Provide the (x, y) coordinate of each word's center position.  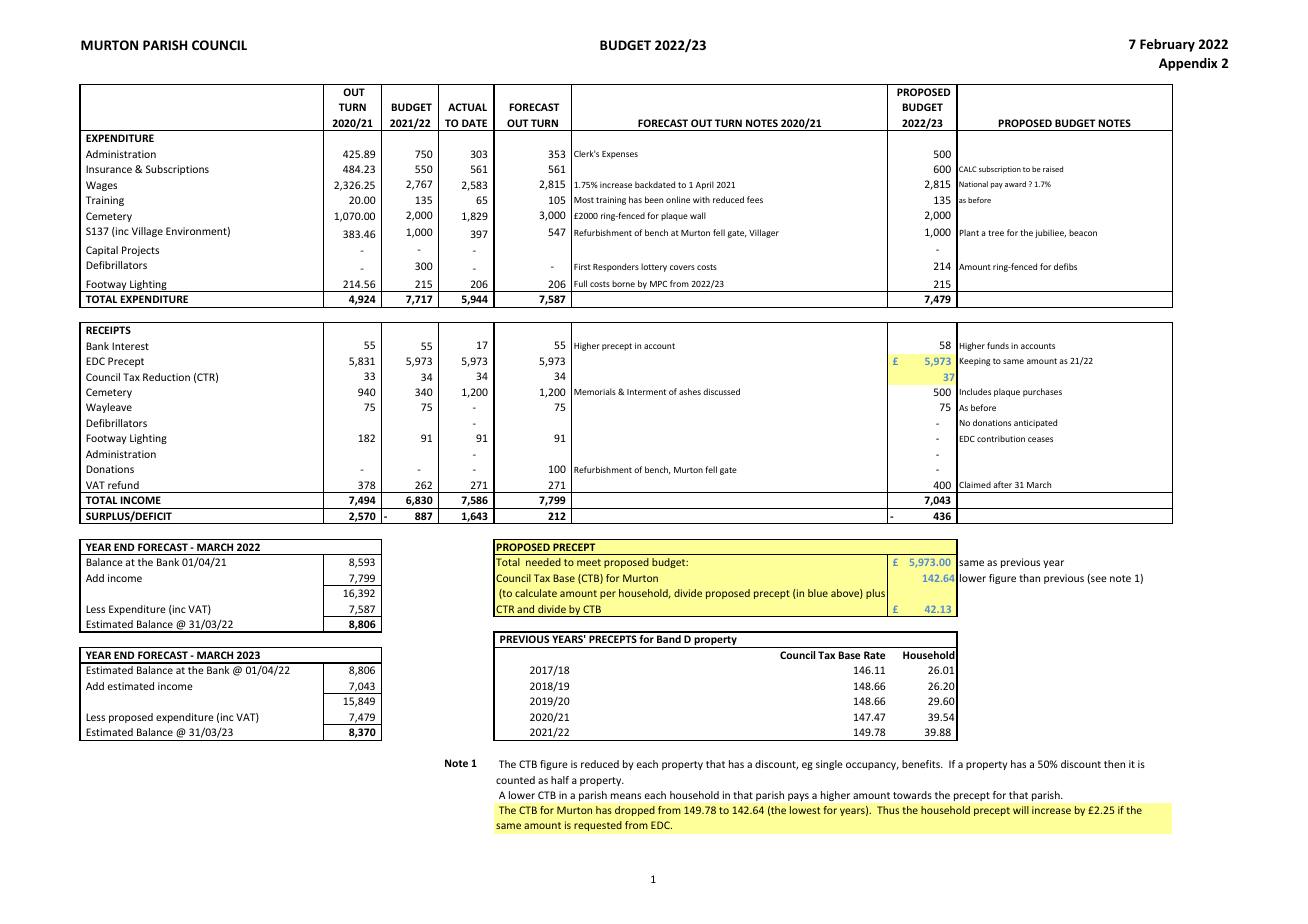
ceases (1040, 439)
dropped (635, 811)
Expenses (620, 155)
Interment (646, 392)
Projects (140, 251)
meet (589, 562)
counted (515, 780)
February (1167, 45)
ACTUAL (467, 107)
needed (543, 562)
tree (996, 233)
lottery (654, 267)
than (1029, 578)
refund (123, 485)
